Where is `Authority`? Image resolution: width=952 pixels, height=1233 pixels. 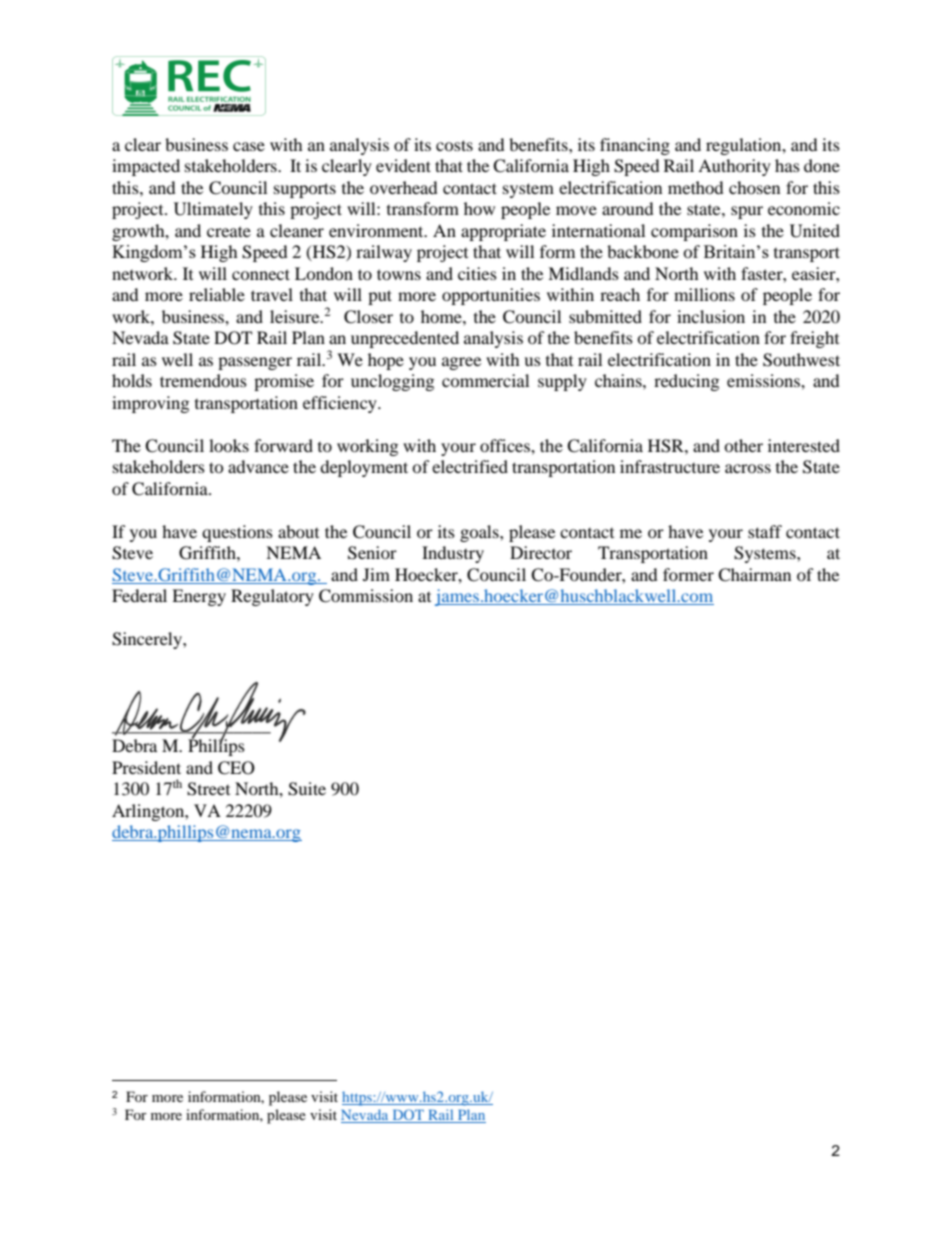
Authority is located at coordinates (734, 167).
